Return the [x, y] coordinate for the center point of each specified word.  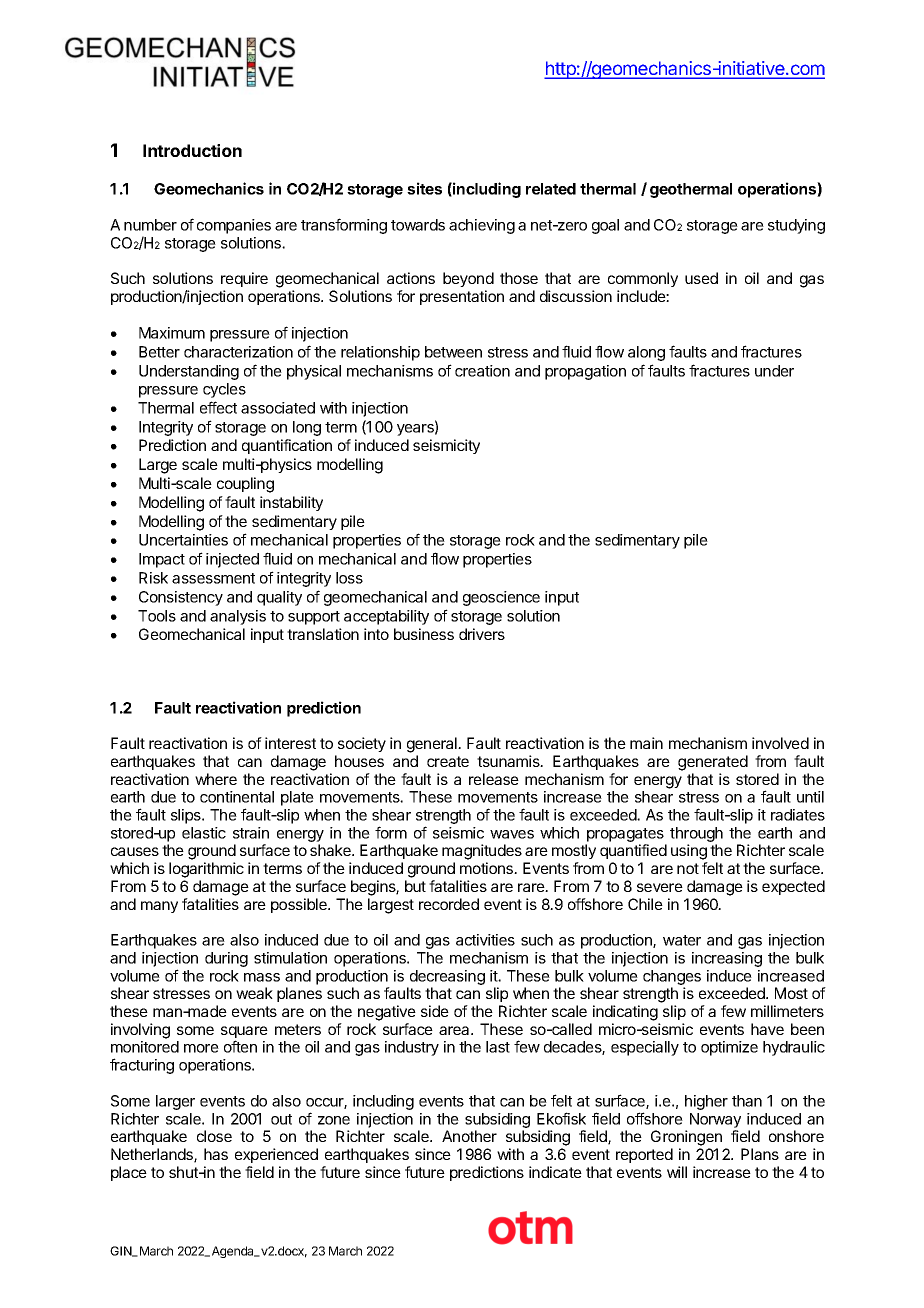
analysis [238, 617]
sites [424, 188]
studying [796, 226]
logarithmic [206, 870]
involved [780, 743]
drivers [482, 634]
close [214, 1136]
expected [793, 887]
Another [469, 1136]
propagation [585, 372]
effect [218, 407]
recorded [449, 904]
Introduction [192, 150]
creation [482, 371]
